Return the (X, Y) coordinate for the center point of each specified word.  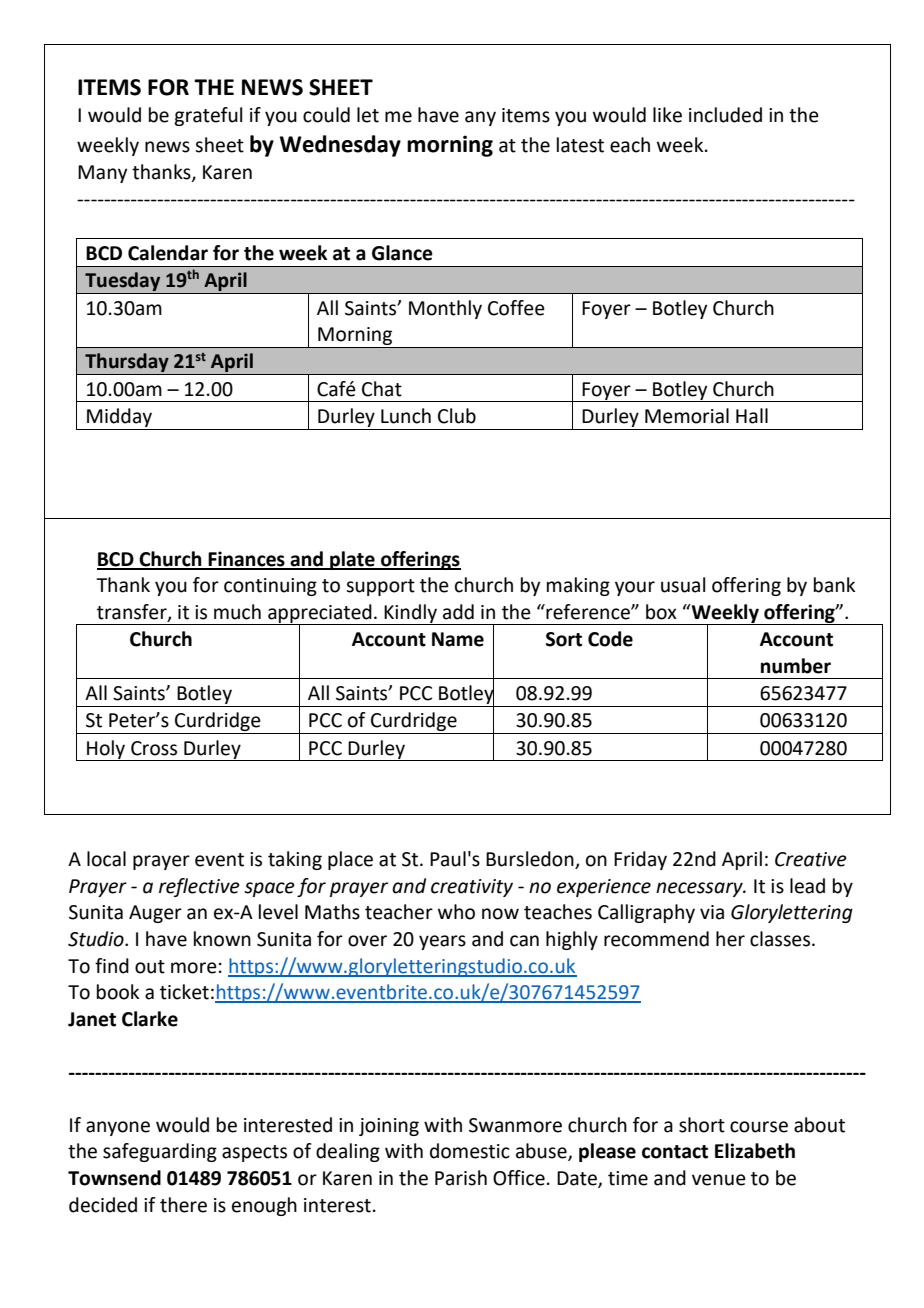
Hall (752, 416)
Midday (119, 417)
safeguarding (160, 1152)
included (725, 115)
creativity (472, 888)
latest (580, 145)
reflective (199, 887)
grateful (208, 116)
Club (457, 416)
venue (719, 1180)
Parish (461, 1178)
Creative (811, 859)
